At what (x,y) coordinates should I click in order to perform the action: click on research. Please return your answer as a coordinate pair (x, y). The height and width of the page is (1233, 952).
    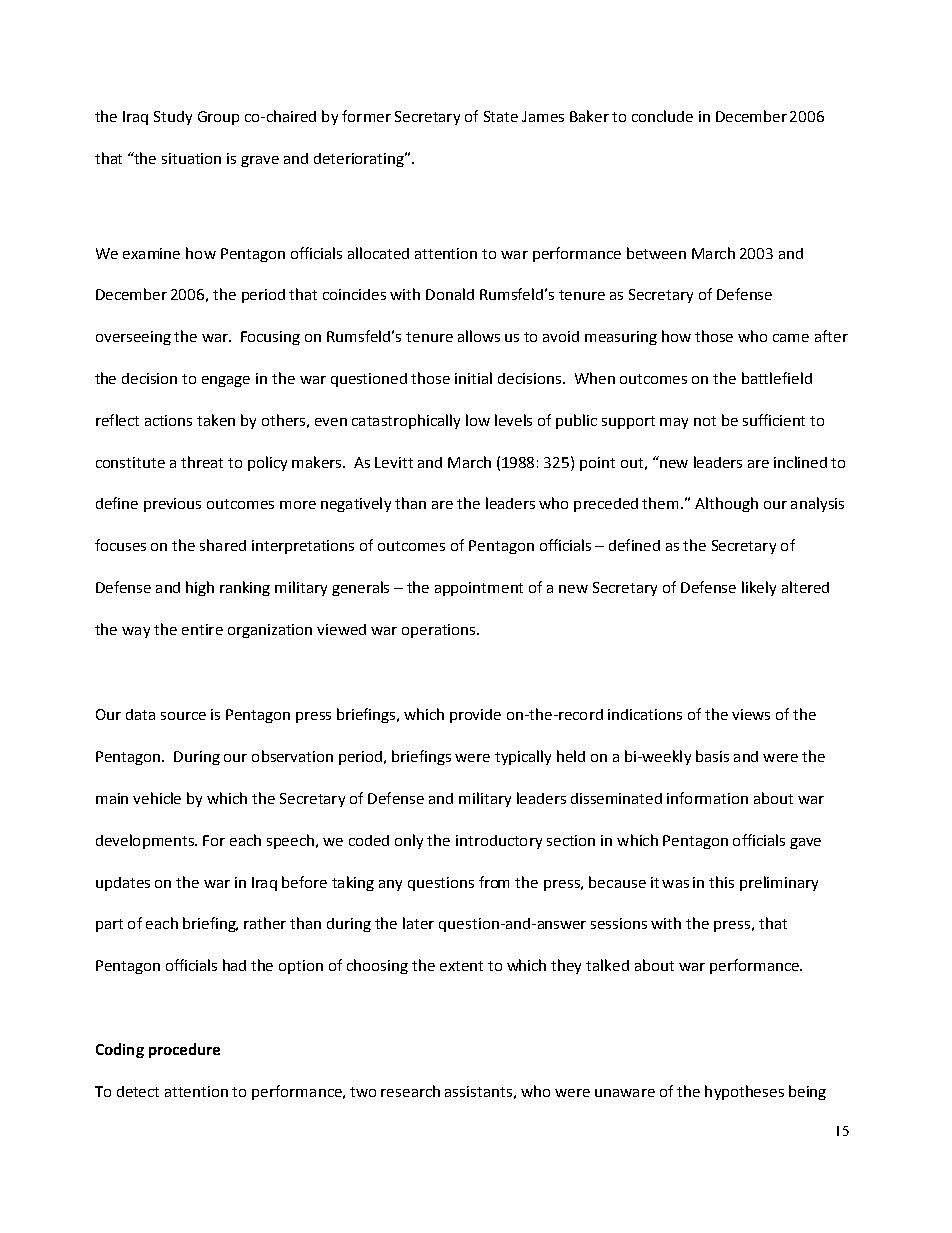
    Looking at the image, I should click on (410, 1091).
